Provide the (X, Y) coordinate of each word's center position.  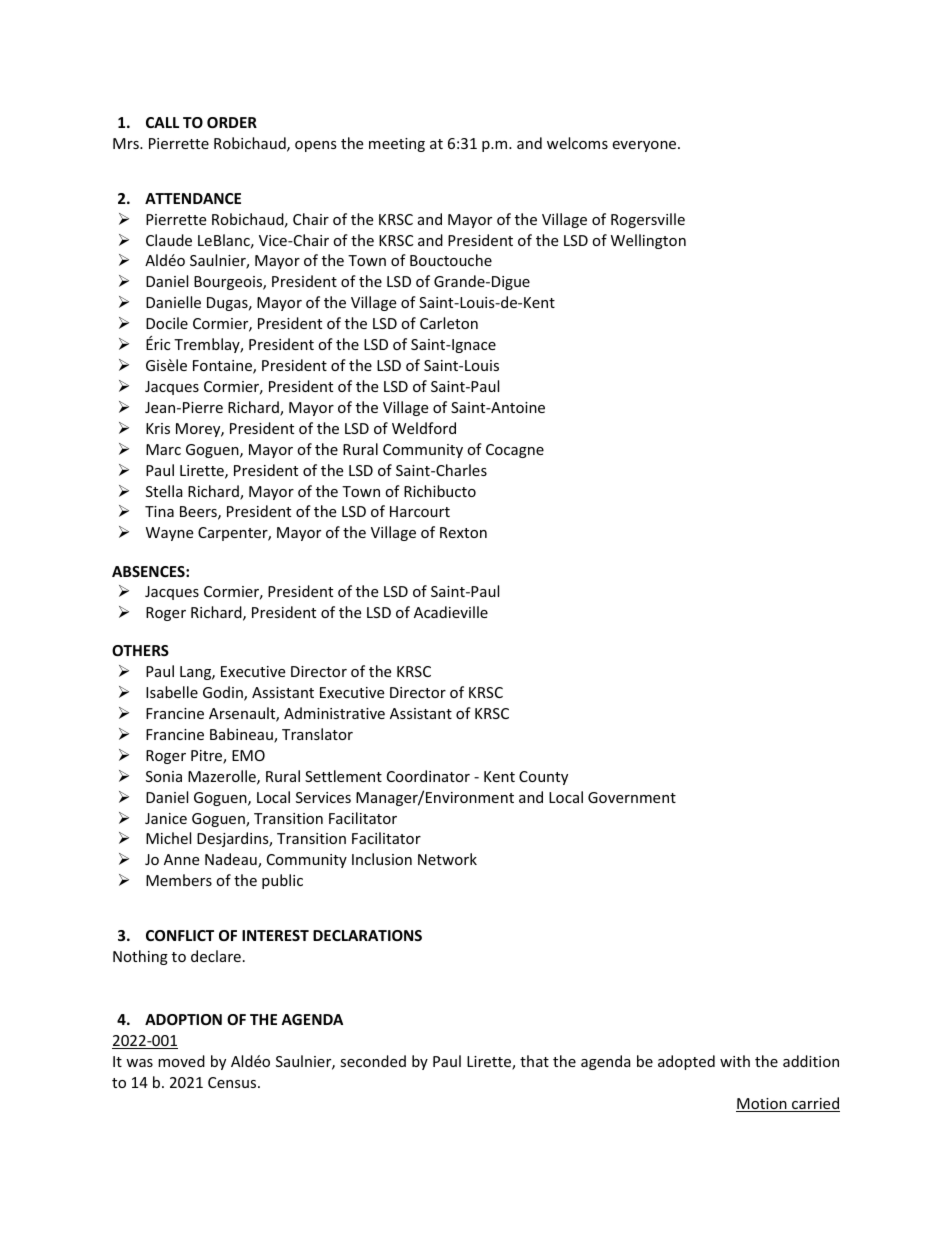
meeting (397, 145)
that (534, 1061)
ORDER (232, 122)
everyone (645, 146)
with (735, 1061)
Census (233, 1082)
